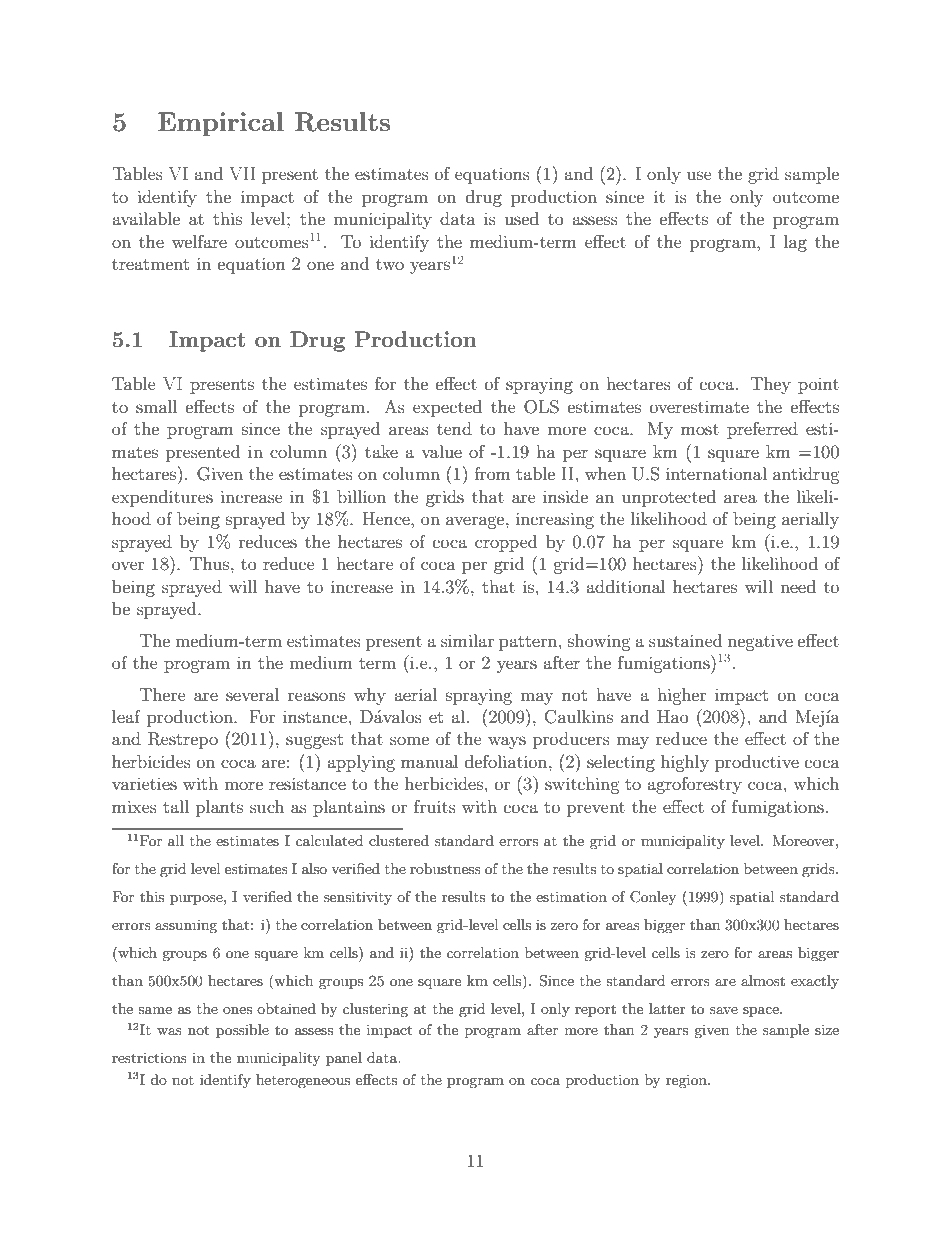 This document has width=952, height=1233. Describe the element at coordinates (507, 761) in the document. I see `defoliation` at that location.
